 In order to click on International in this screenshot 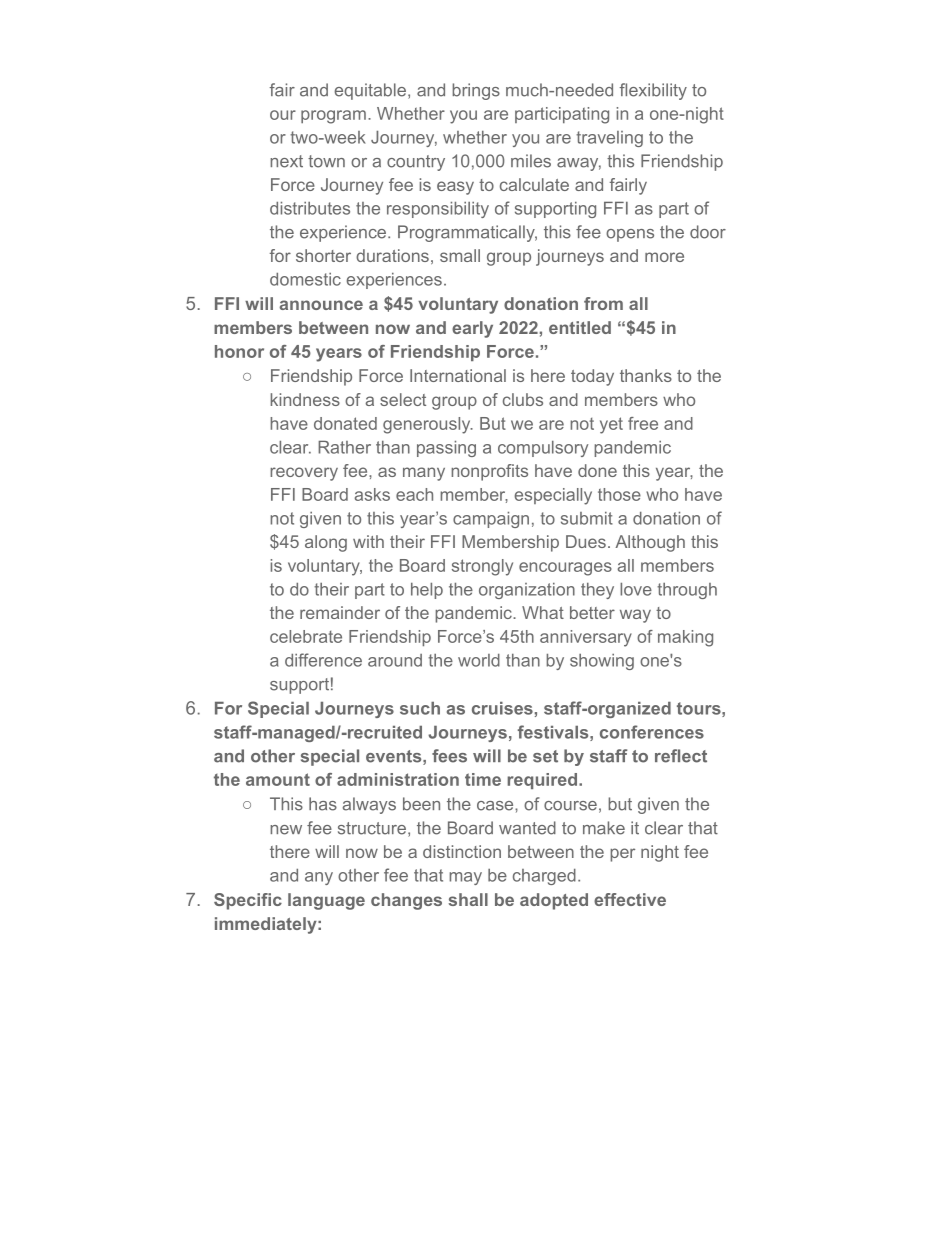, I will do `click(458, 375)`.
